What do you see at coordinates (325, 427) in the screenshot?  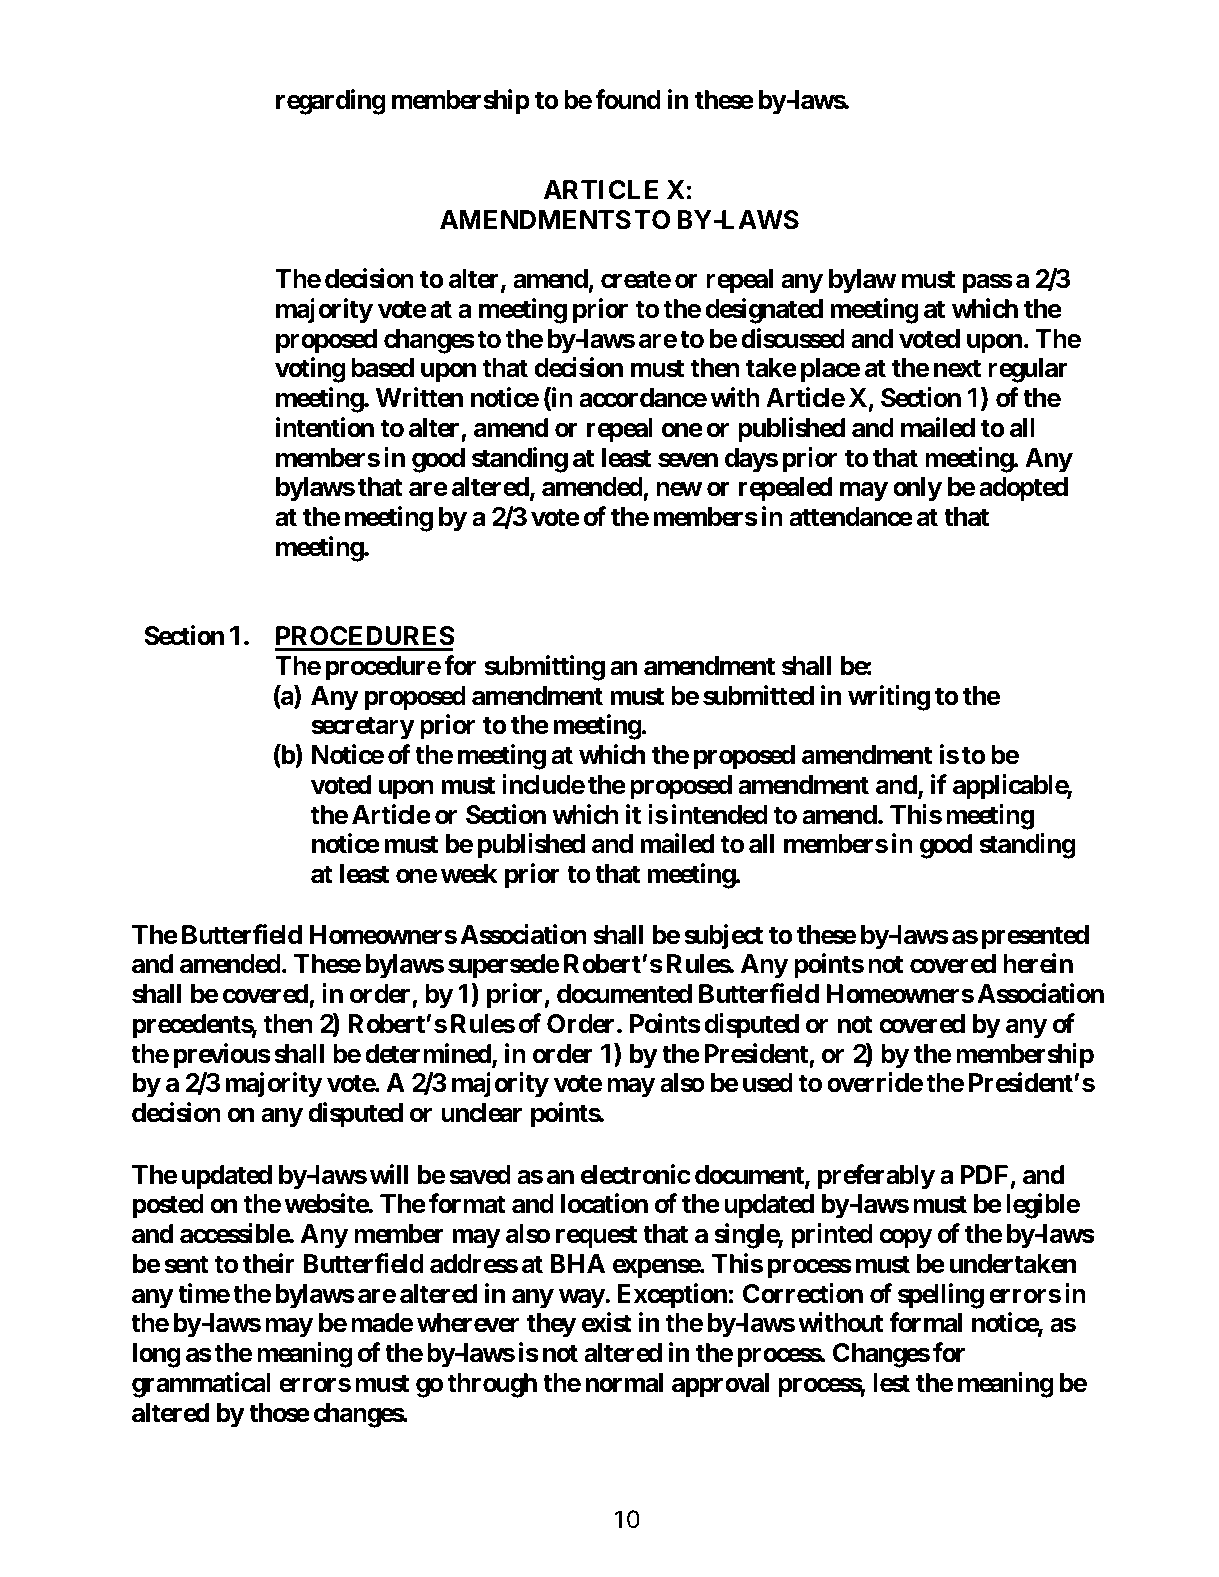 I see `intention` at bounding box center [325, 427].
